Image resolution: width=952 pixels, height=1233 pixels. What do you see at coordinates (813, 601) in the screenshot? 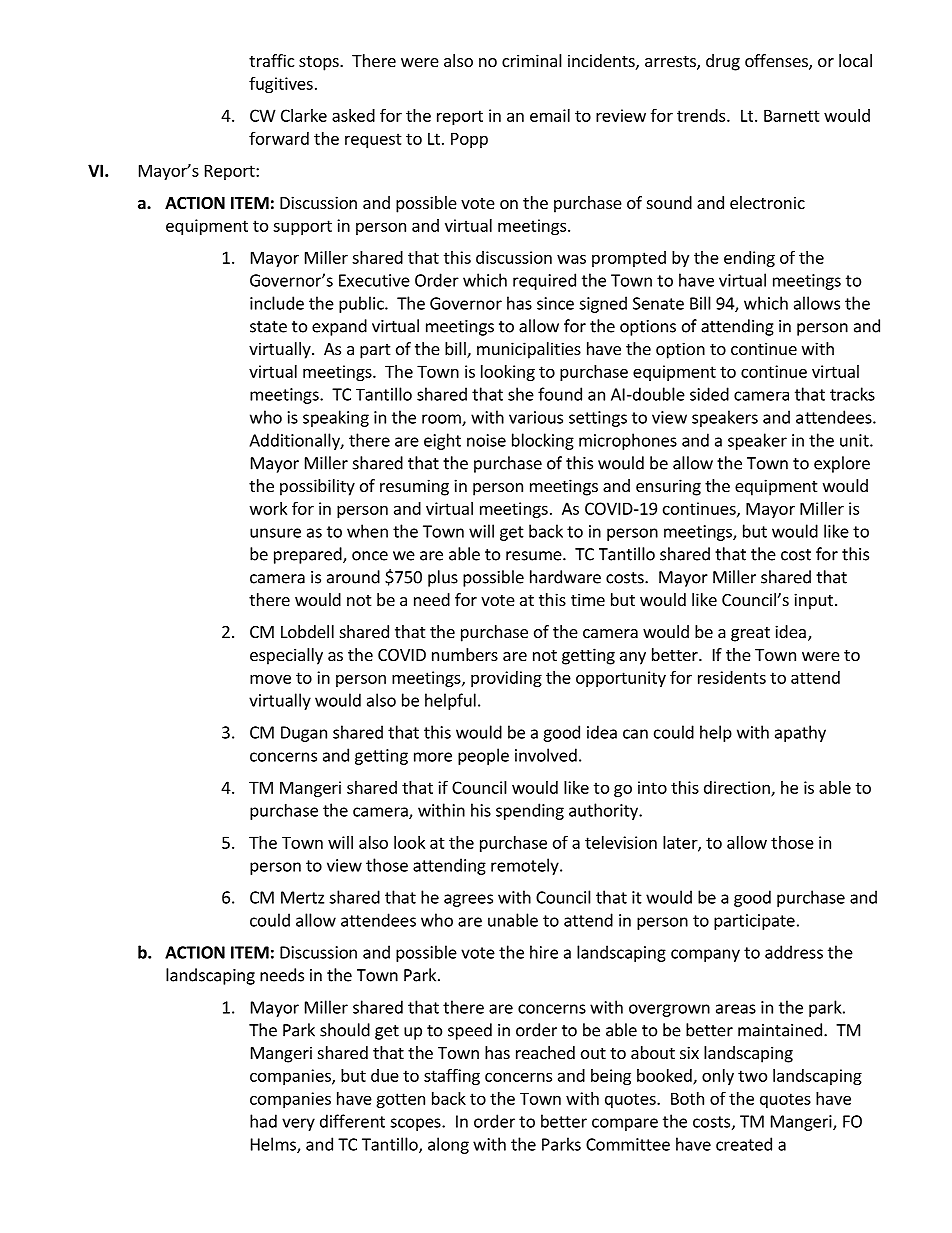
I see `input` at bounding box center [813, 601].
